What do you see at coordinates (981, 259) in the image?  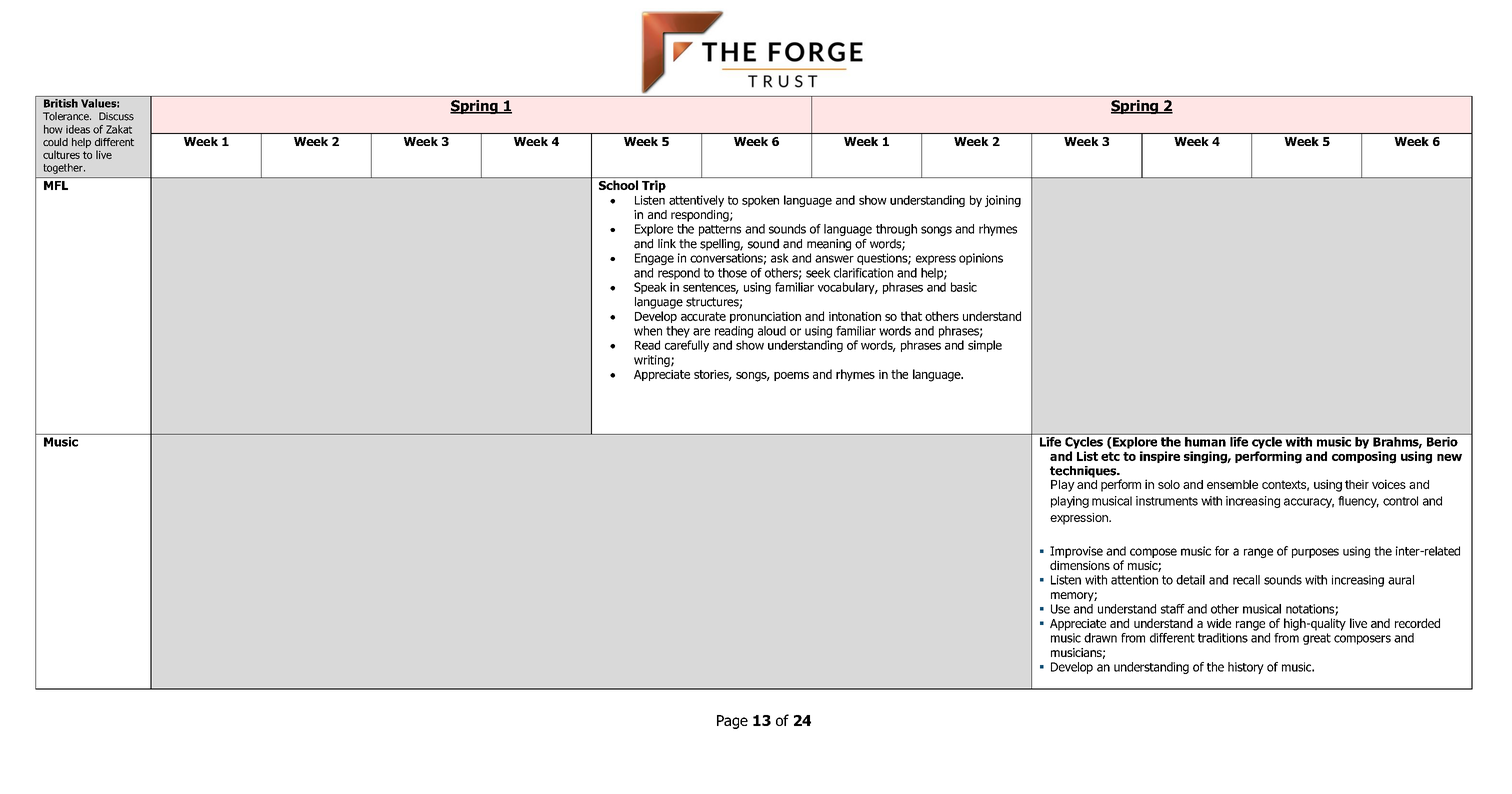 I see `opinions` at bounding box center [981, 259].
